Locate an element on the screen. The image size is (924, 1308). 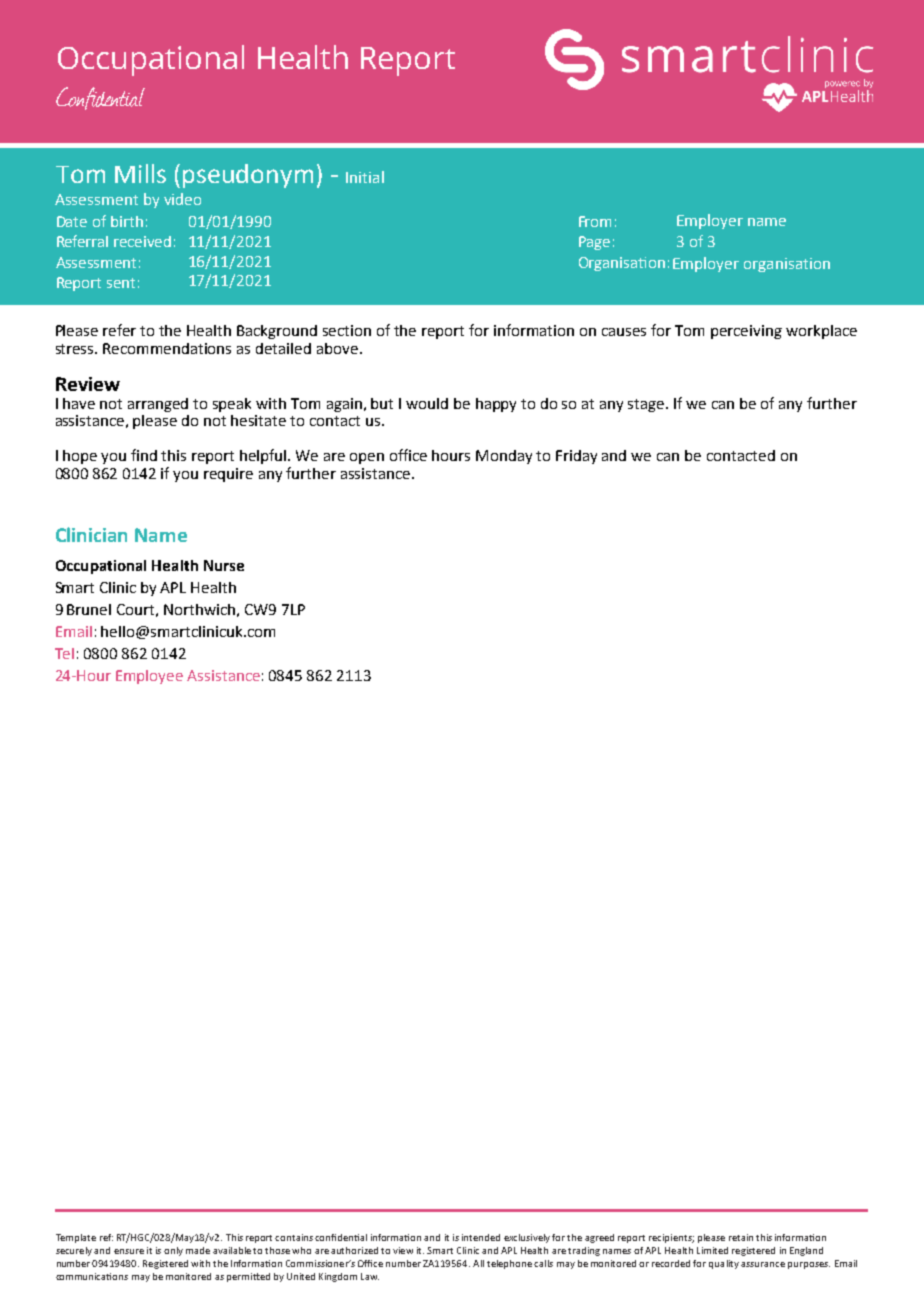
telephone is located at coordinates (509, 1264).
